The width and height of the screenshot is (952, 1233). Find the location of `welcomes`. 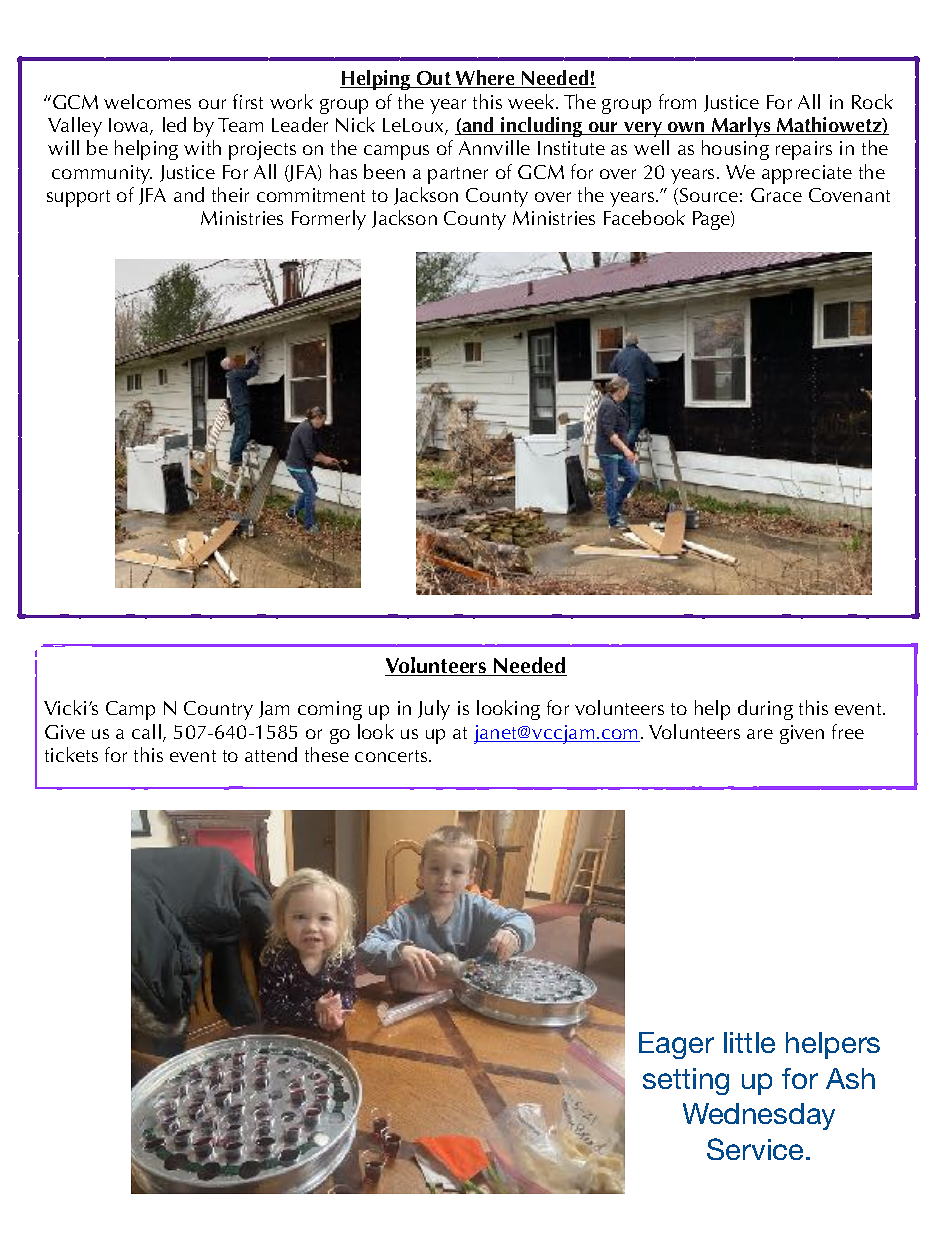

welcomes is located at coordinates (147, 101).
